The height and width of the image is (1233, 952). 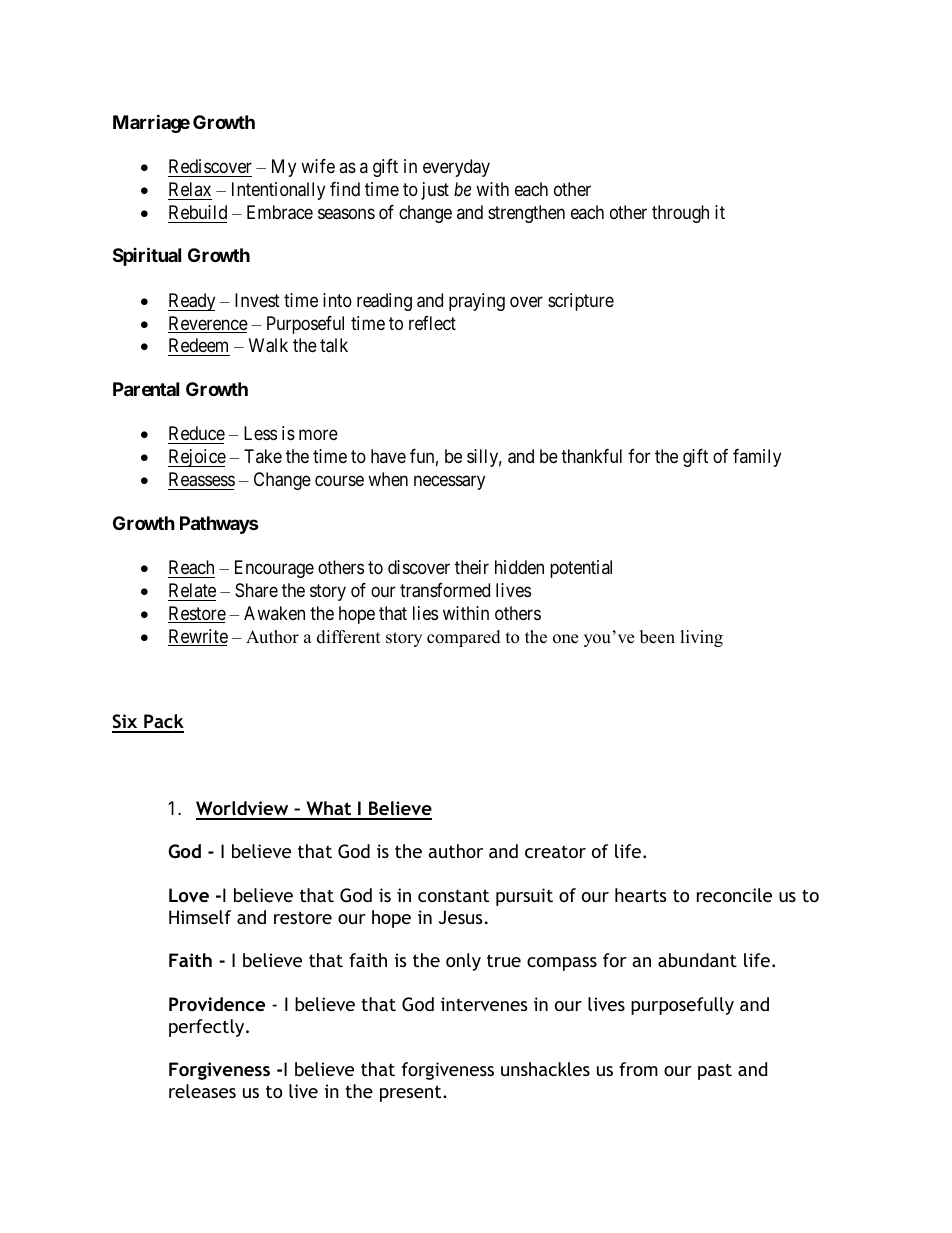 I want to click on present, so click(x=412, y=1093).
